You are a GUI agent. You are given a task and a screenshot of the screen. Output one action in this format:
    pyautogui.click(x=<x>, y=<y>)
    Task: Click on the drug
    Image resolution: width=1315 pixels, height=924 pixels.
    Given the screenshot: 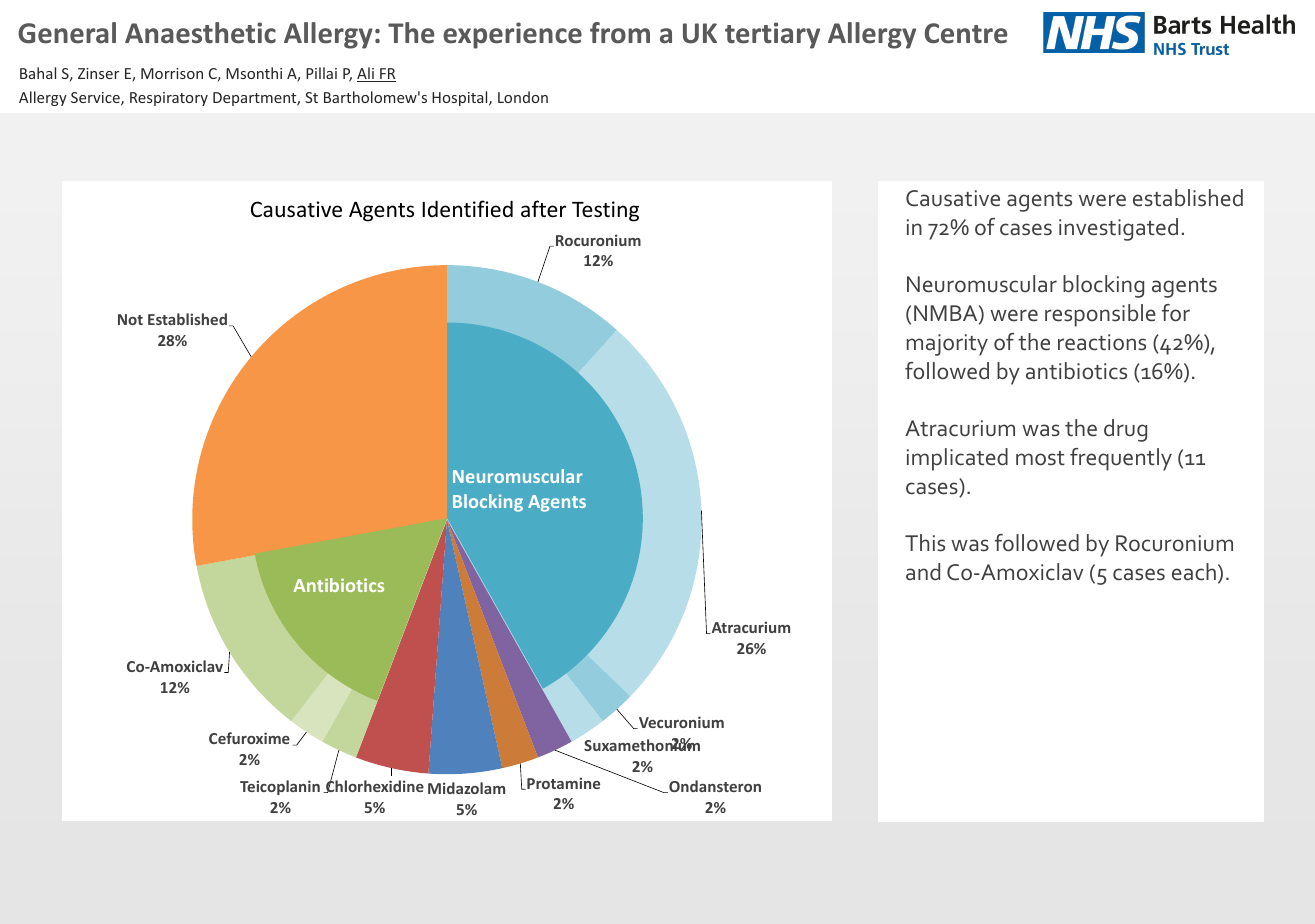 What is the action you would take?
    pyautogui.click(x=1125, y=430)
